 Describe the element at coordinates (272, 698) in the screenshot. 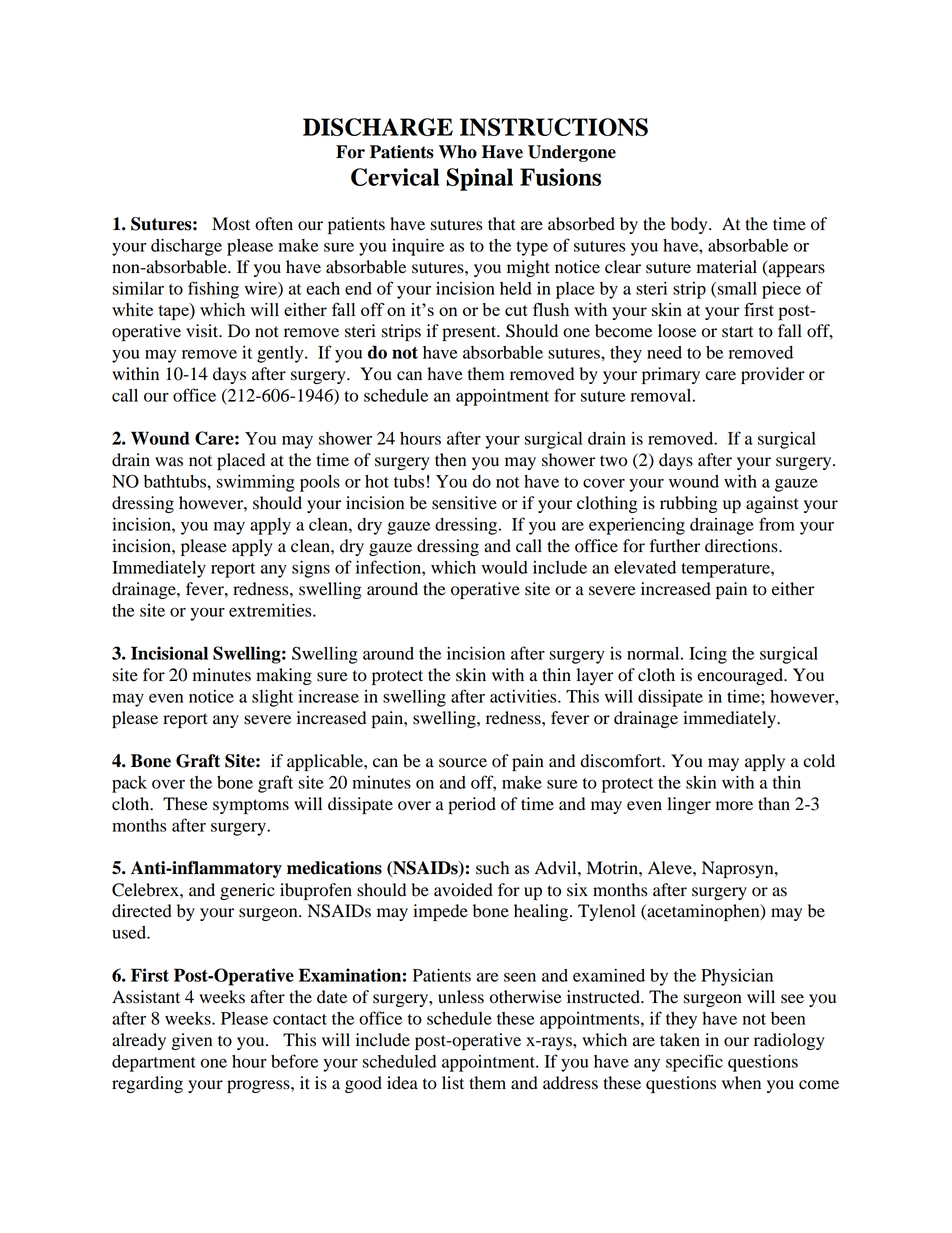

I see `slight` at that location.
